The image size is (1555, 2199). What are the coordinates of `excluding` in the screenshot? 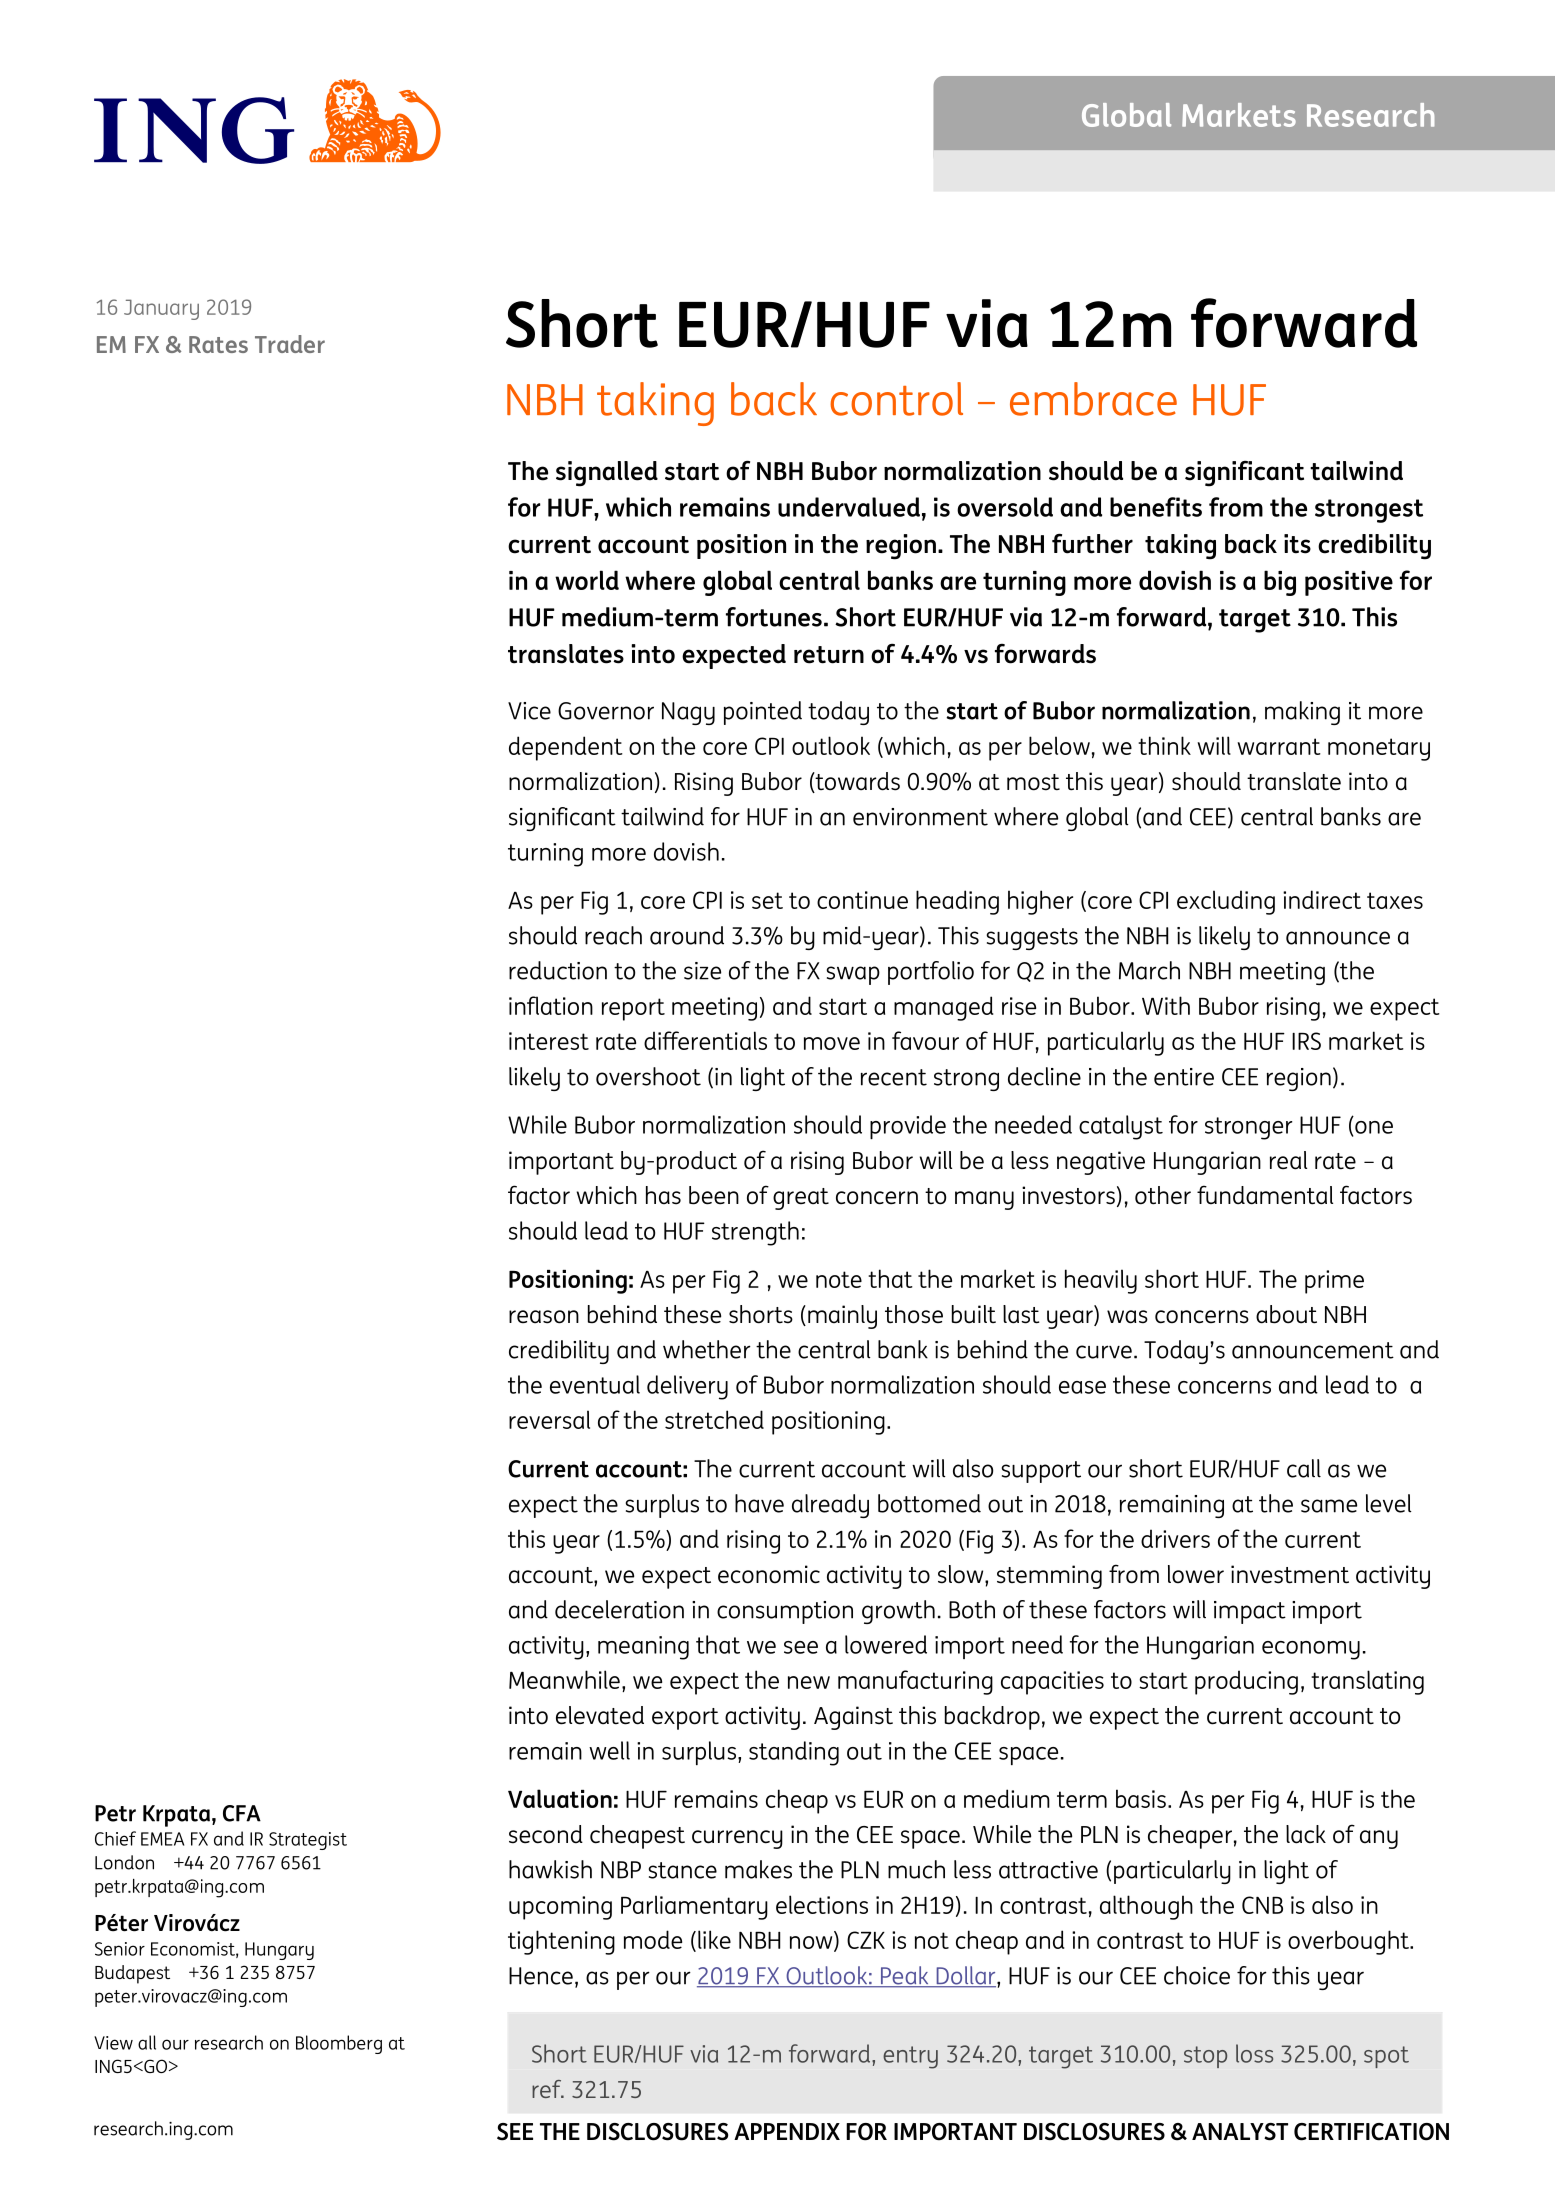 It's located at (1226, 902).
